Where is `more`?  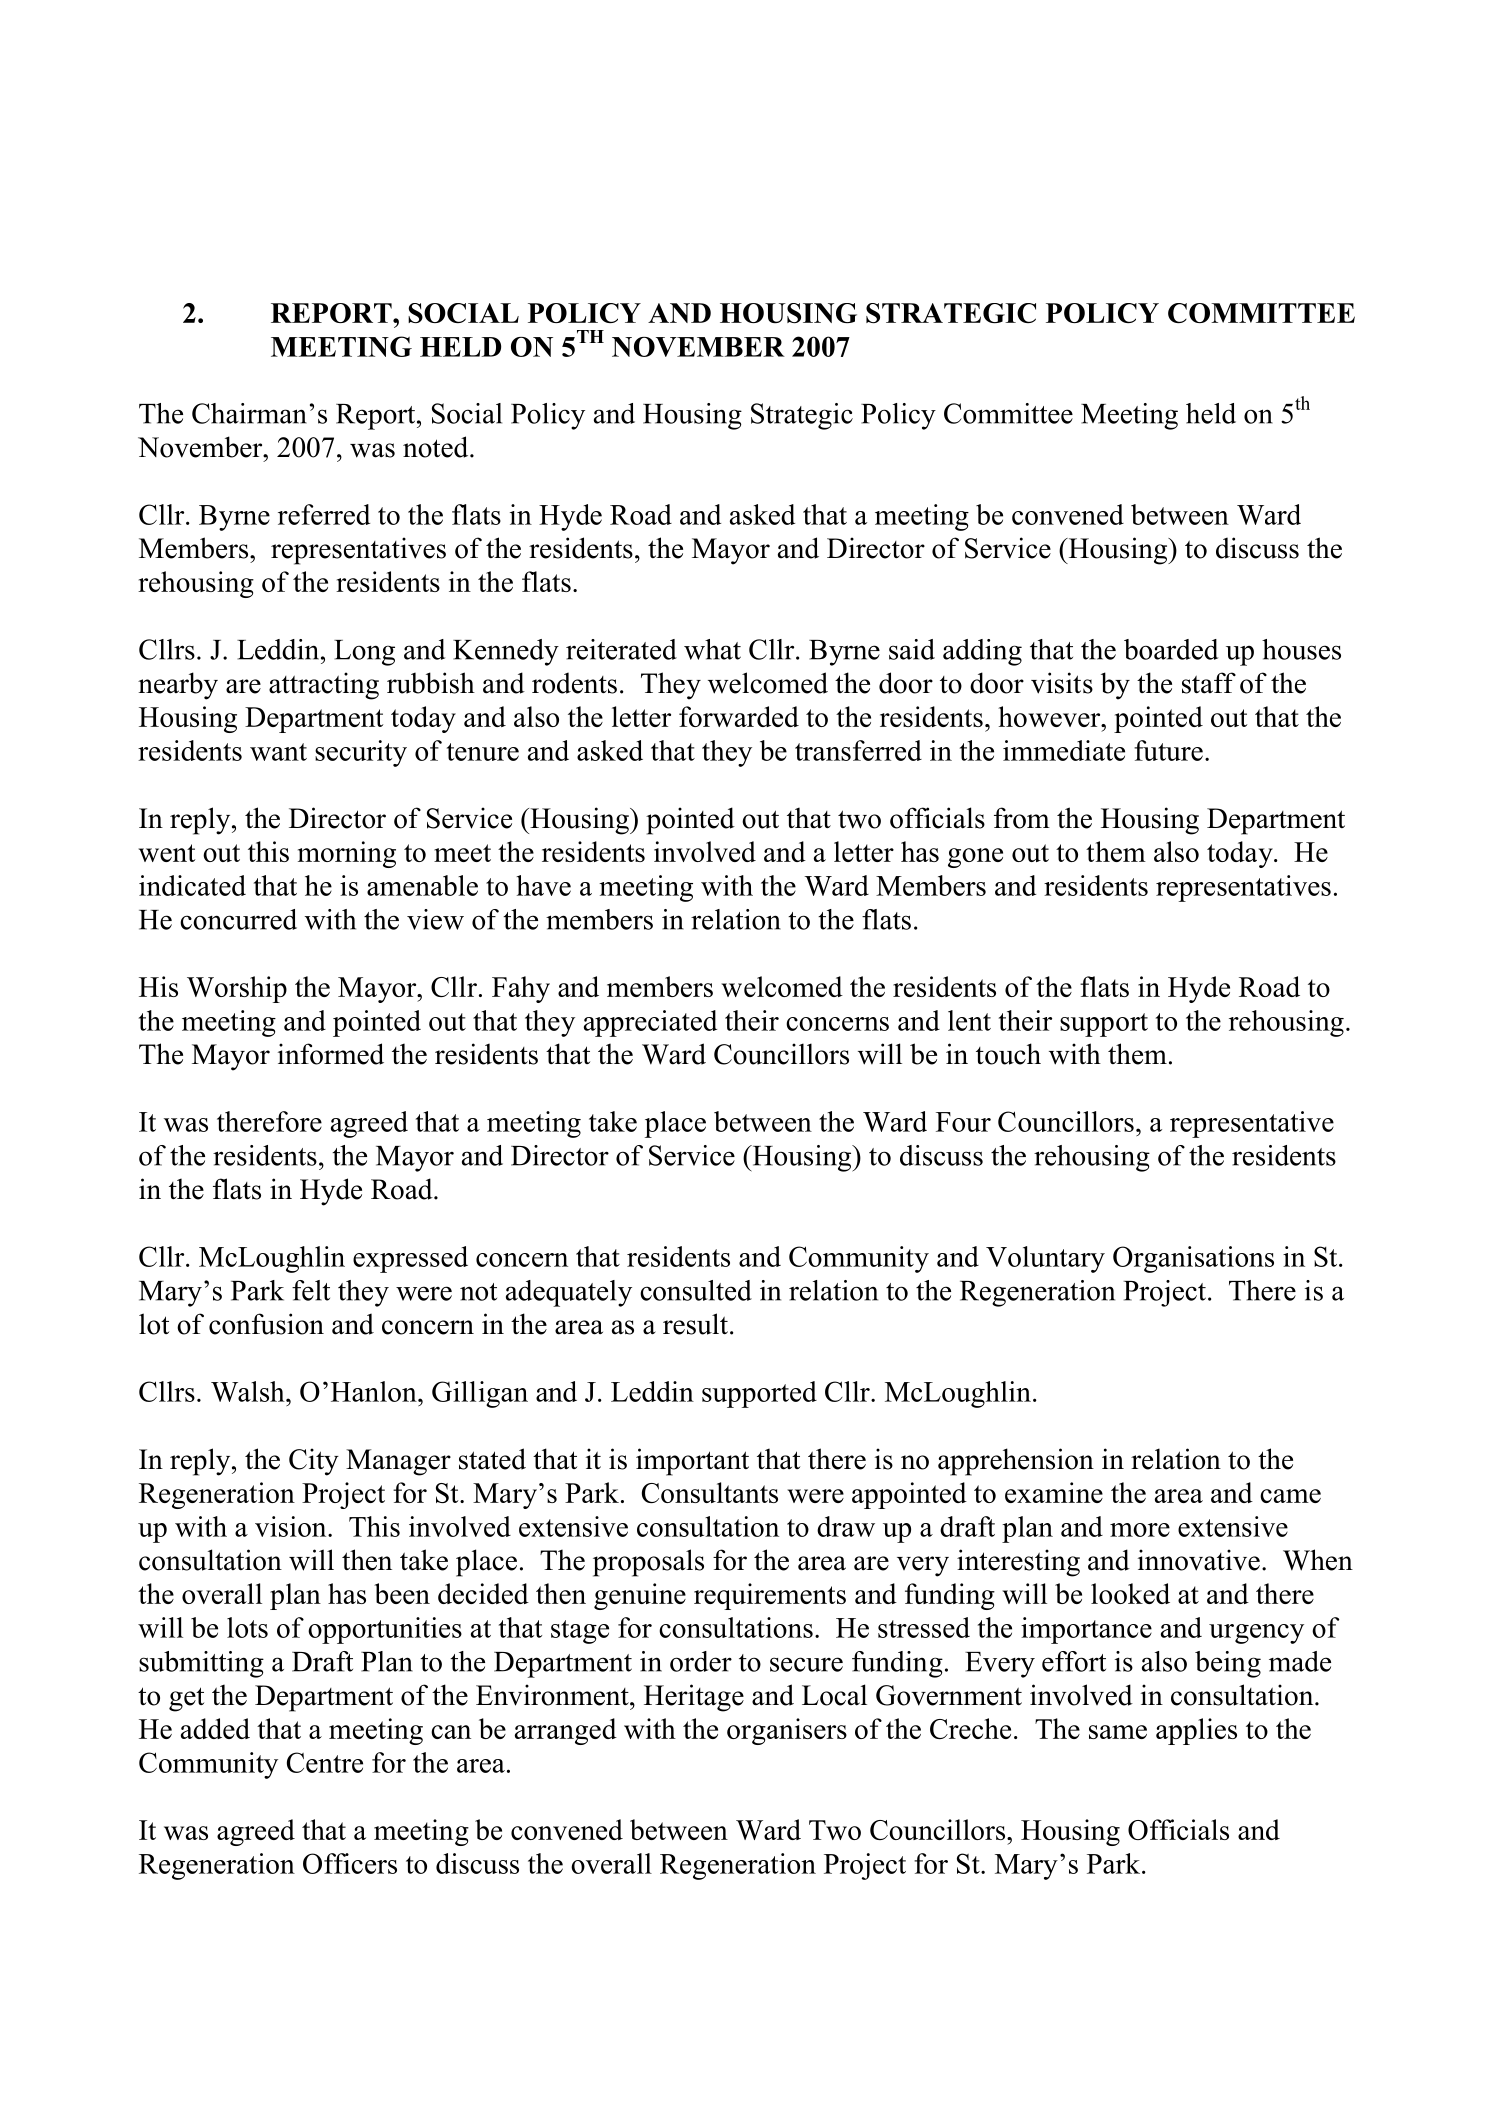
more is located at coordinates (1140, 1530).
